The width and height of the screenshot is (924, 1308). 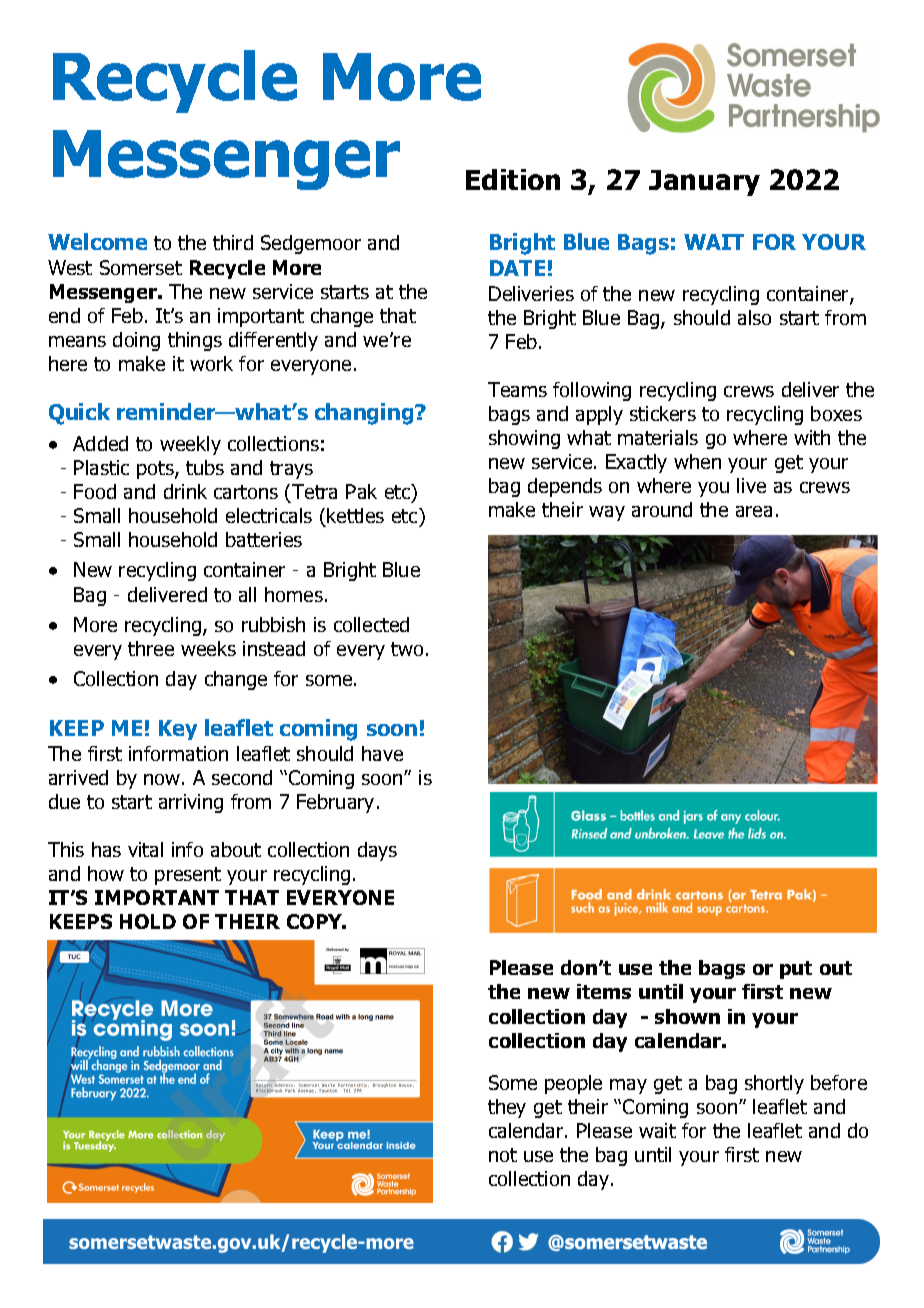 What do you see at coordinates (188, 876) in the screenshot?
I see `present` at bounding box center [188, 876].
